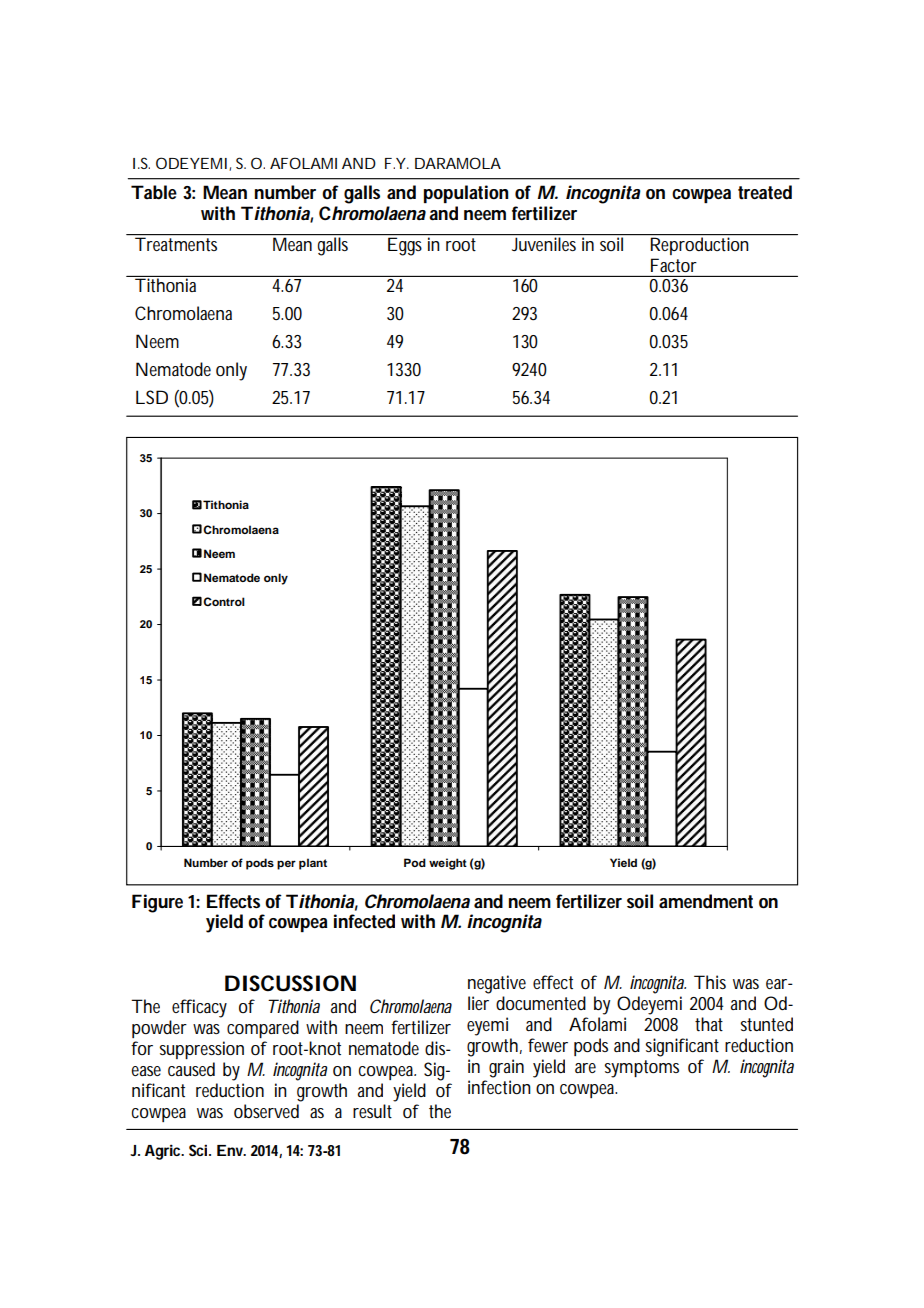  Describe the element at coordinates (499, 1087) in the screenshot. I see `infection` at that location.
